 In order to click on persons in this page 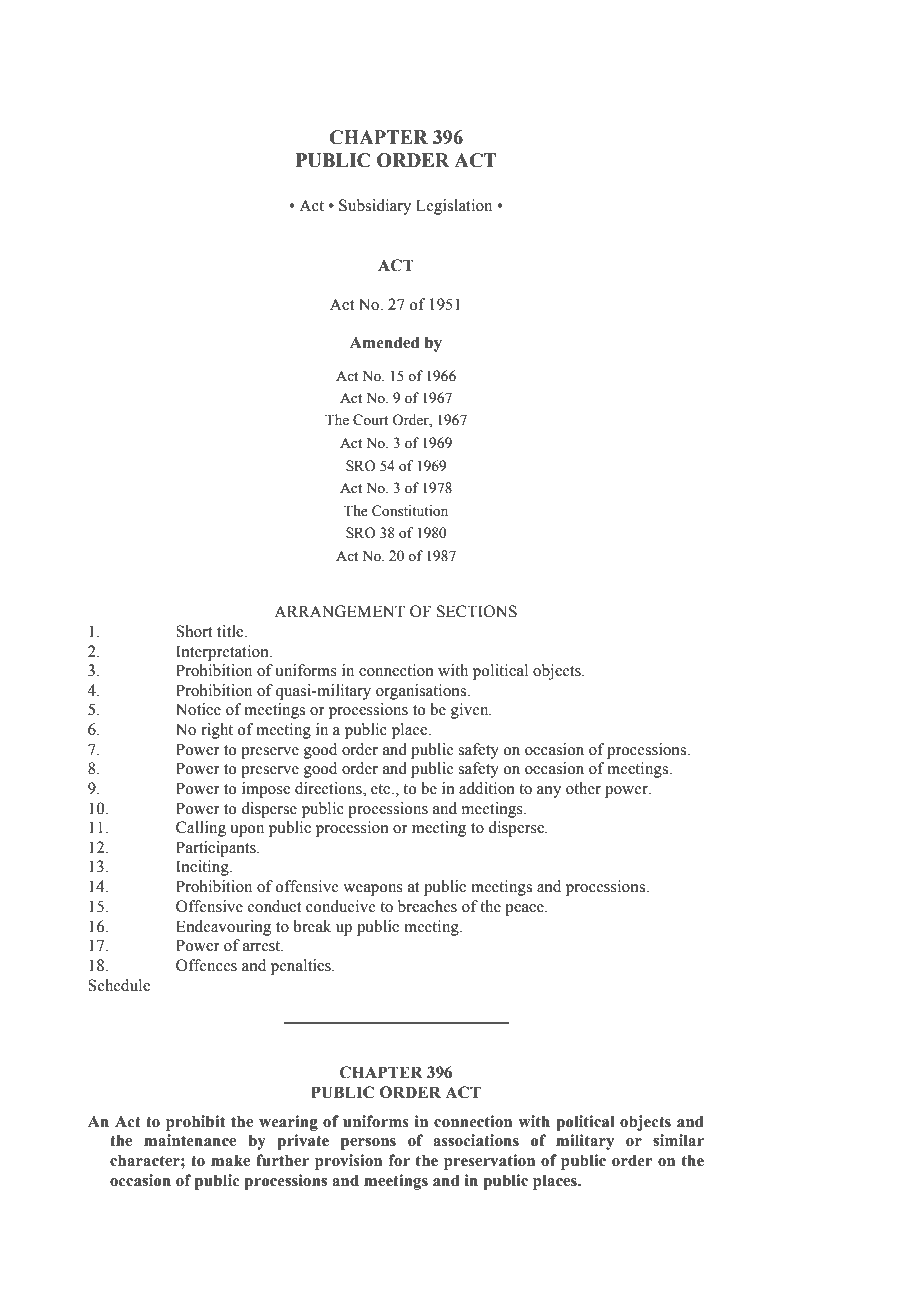, I will do `click(368, 1144)`.
